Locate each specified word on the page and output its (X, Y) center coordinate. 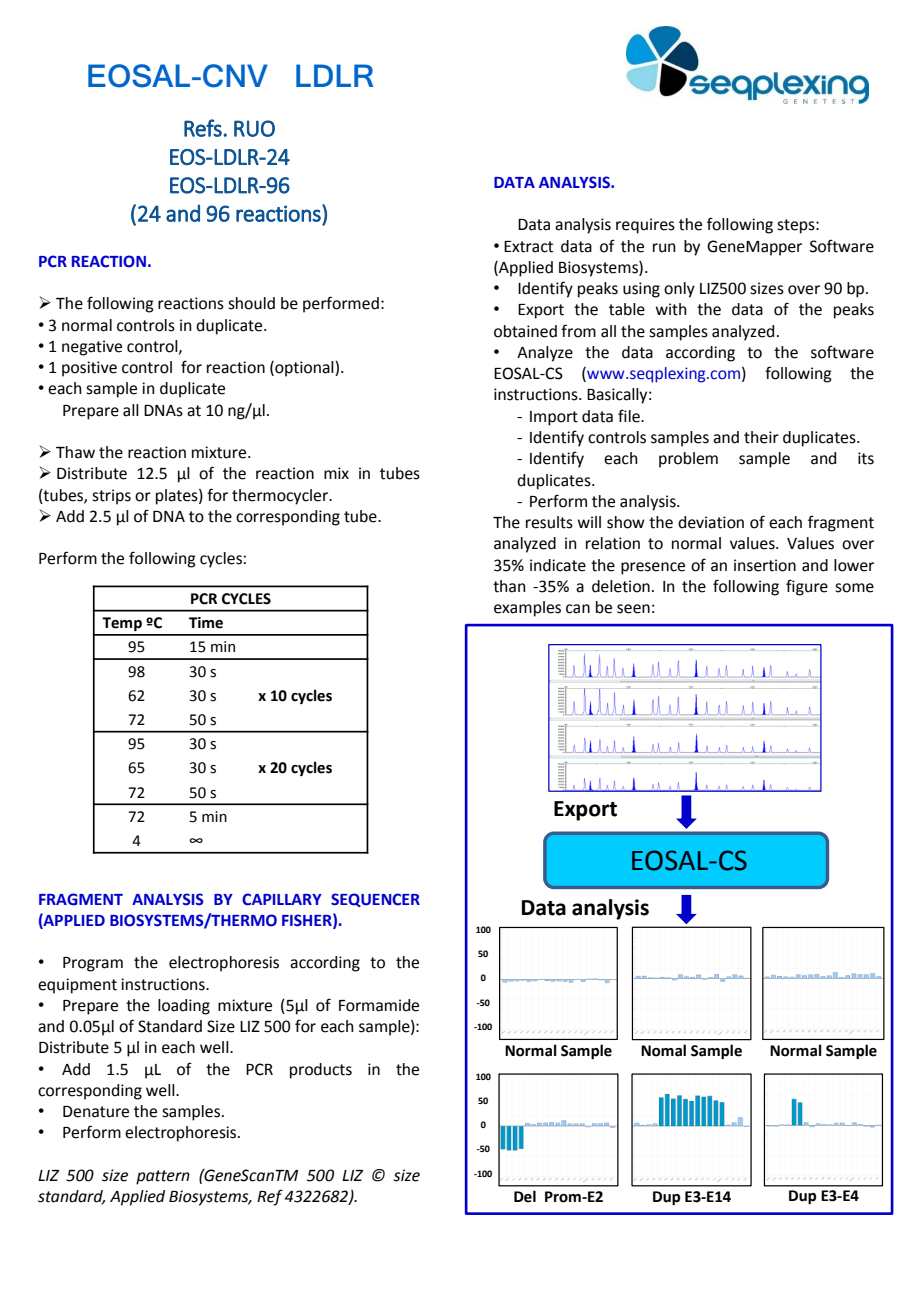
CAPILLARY (282, 899)
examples (527, 609)
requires (645, 226)
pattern (163, 1177)
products (321, 1071)
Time (206, 623)
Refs (203, 128)
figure (807, 587)
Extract (528, 247)
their (761, 437)
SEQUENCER (375, 900)
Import (554, 418)
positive (89, 369)
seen (633, 609)
